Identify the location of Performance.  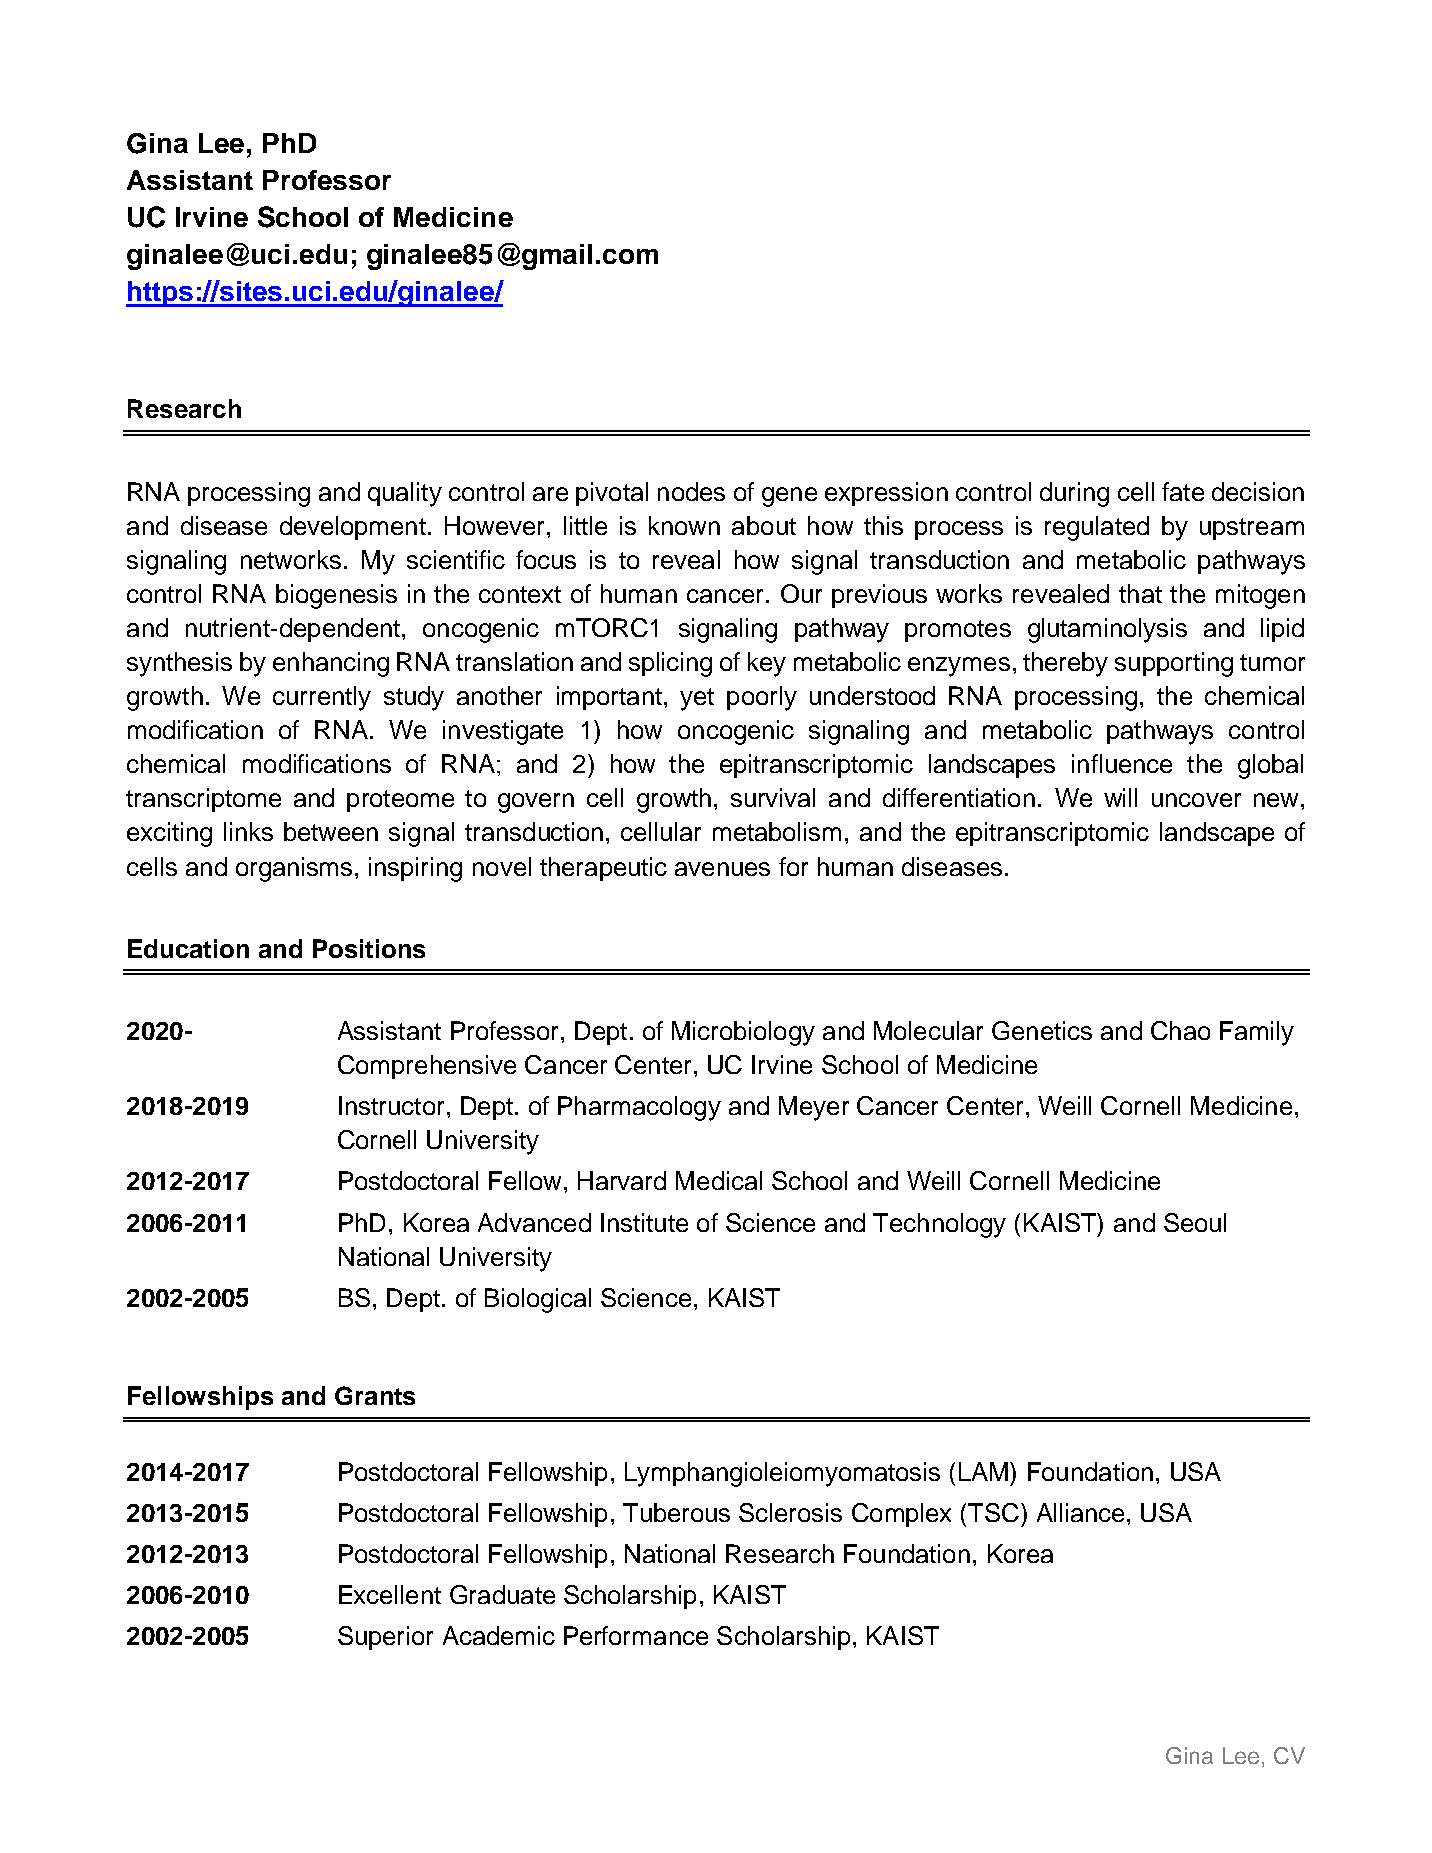
(636, 1635).
